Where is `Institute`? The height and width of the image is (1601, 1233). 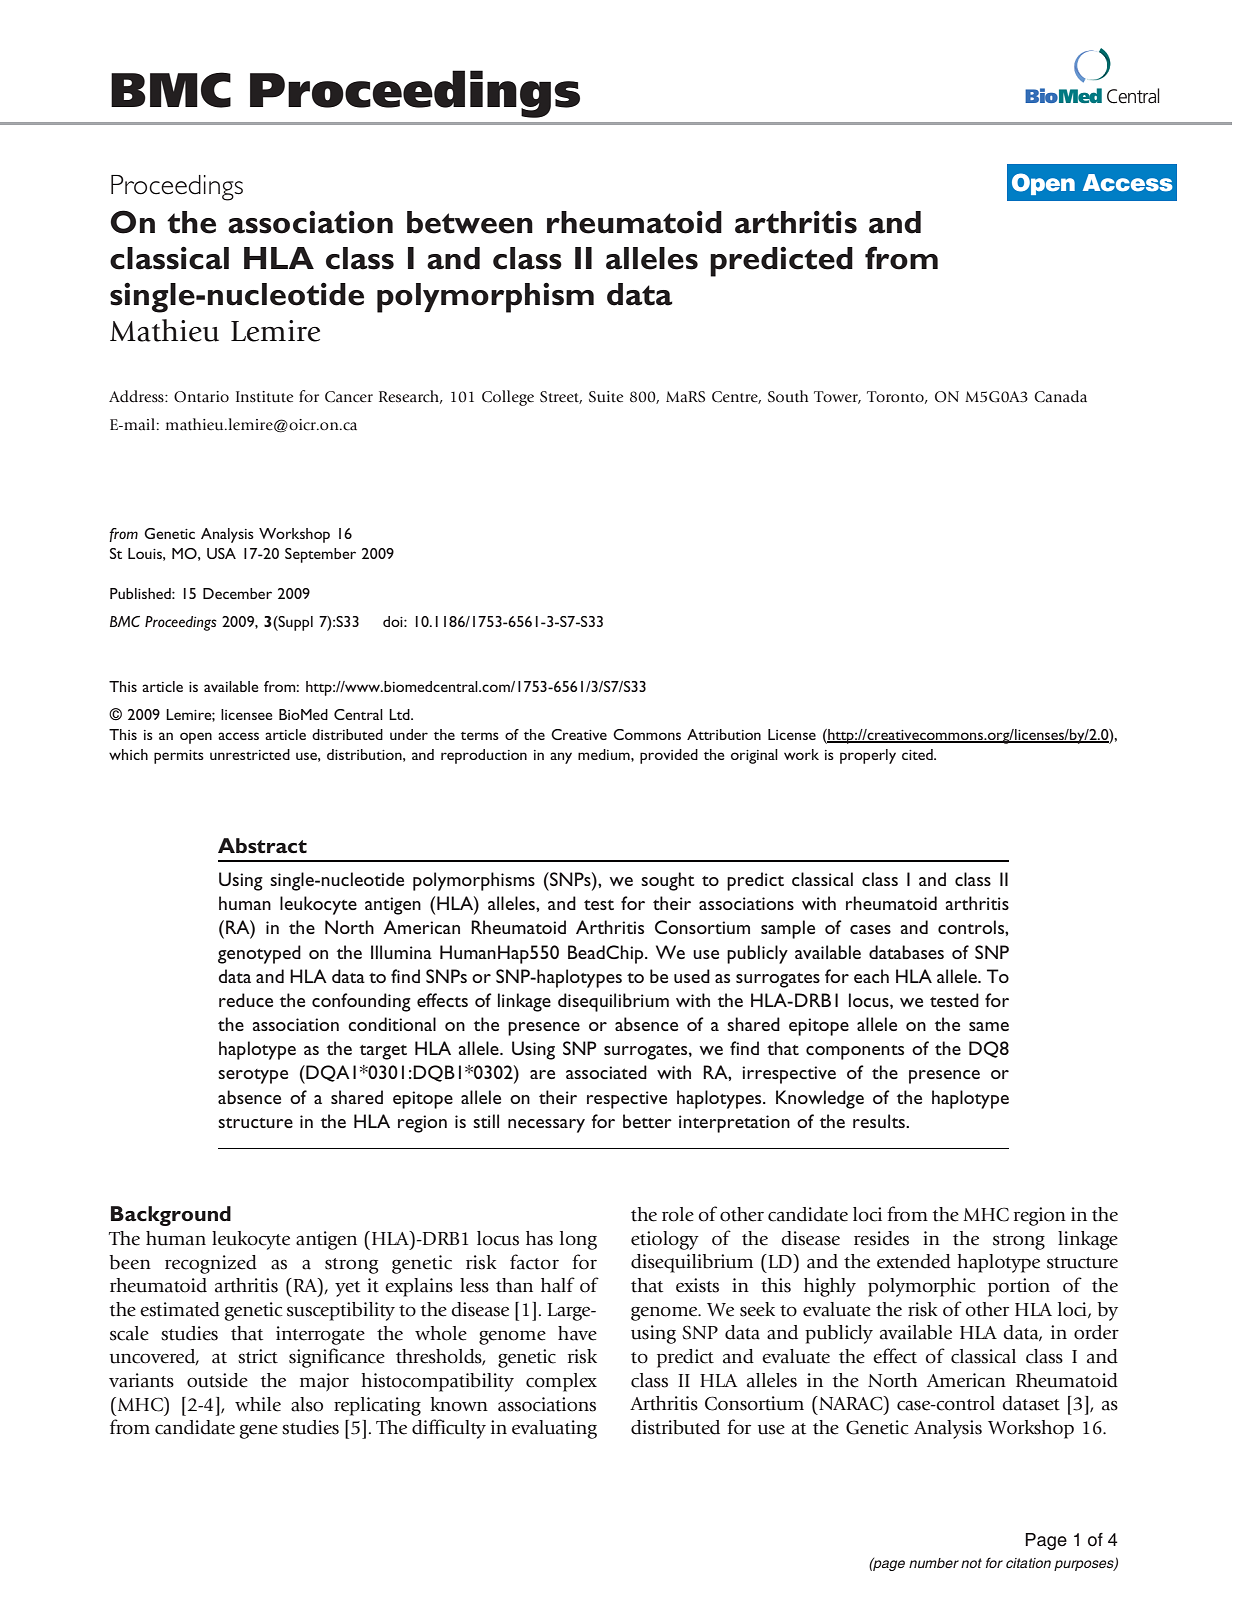 Institute is located at coordinates (264, 397).
